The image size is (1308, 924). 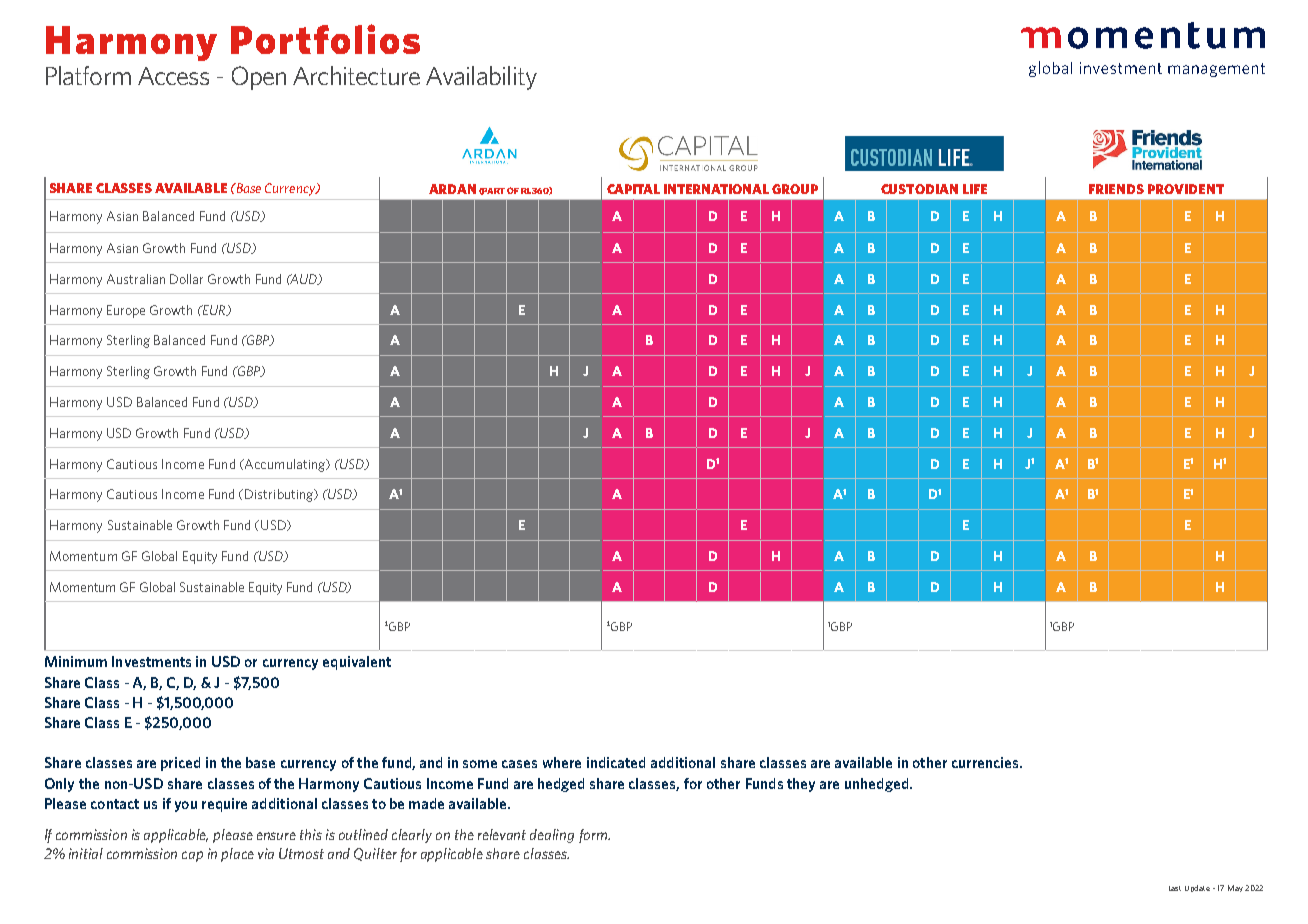 I want to click on Access, so click(x=173, y=76).
